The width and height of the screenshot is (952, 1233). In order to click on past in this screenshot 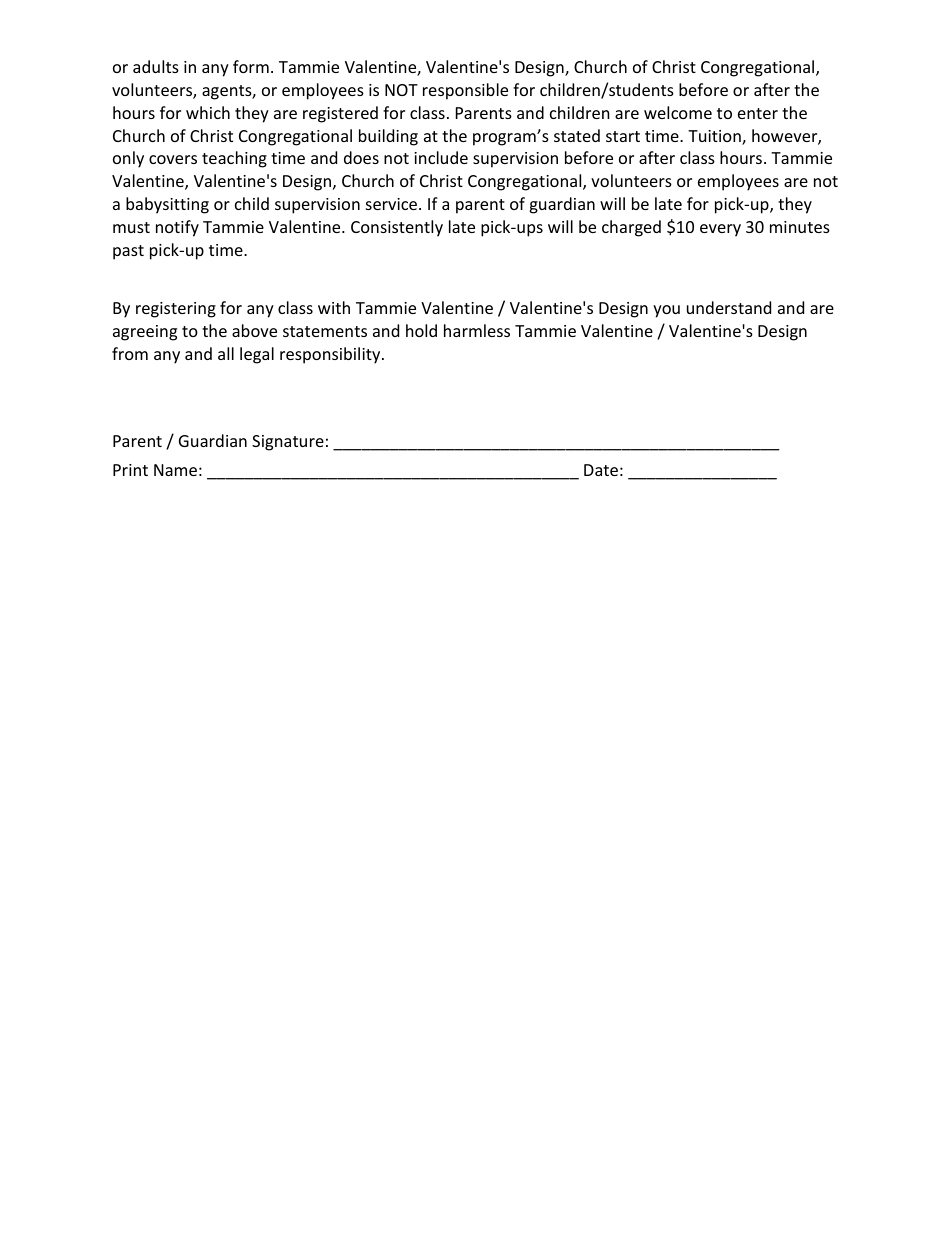, I will do `click(128, 252)`.
